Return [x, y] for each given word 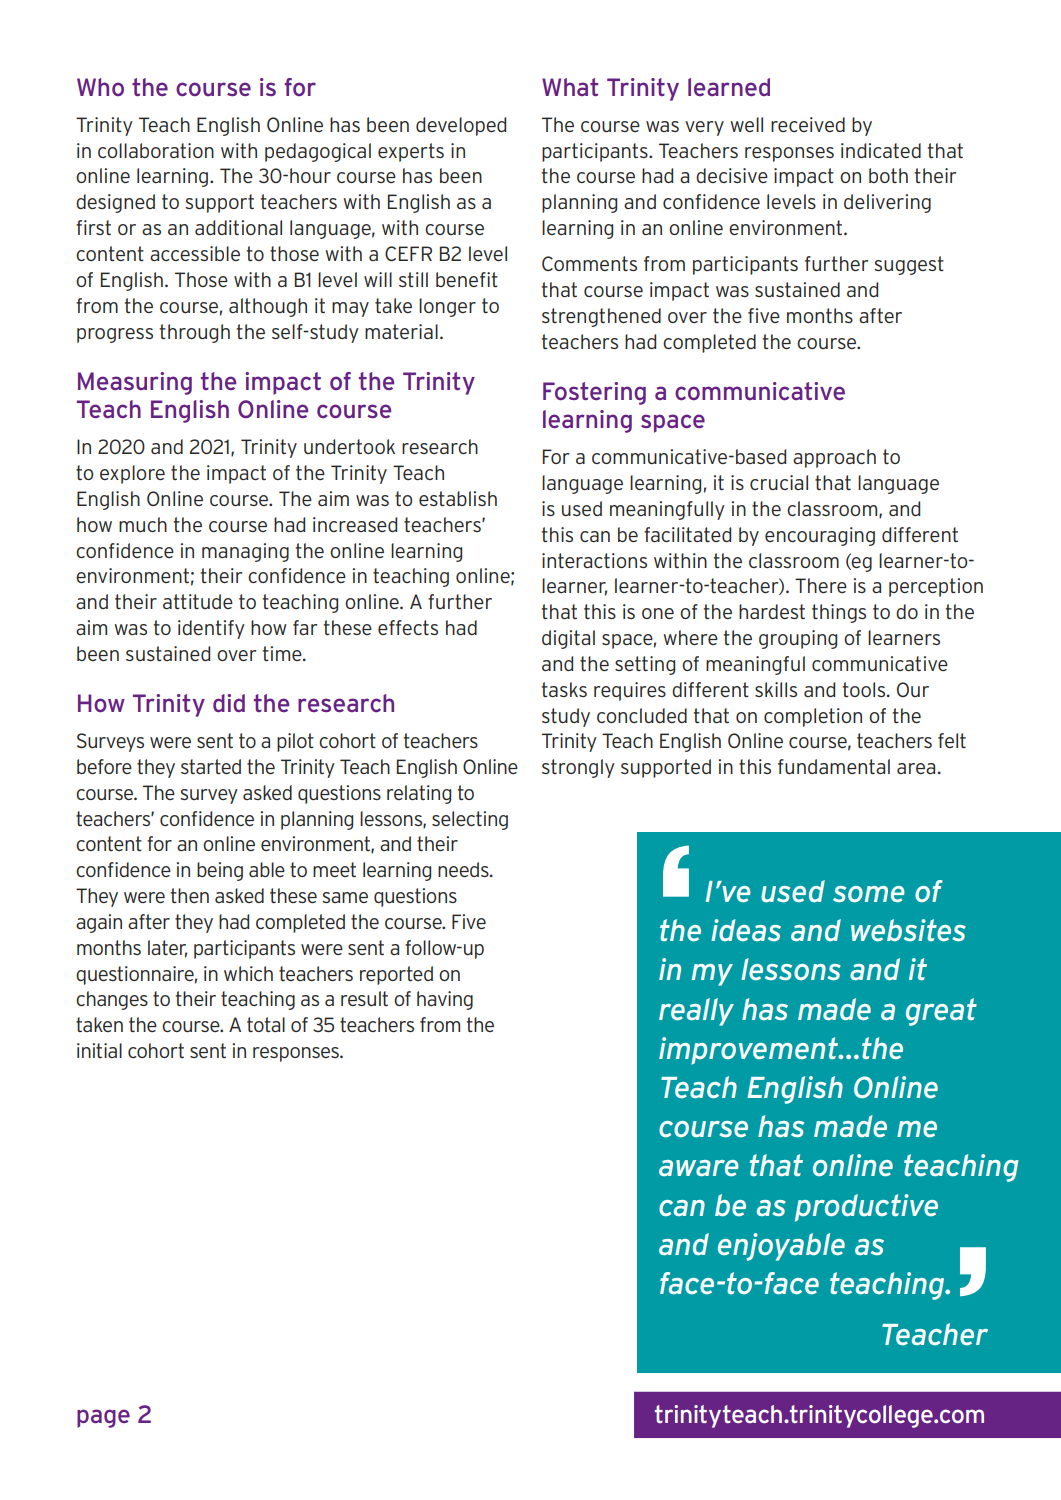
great [941, 1012]
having [445, 1000]
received [808, 124]
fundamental [834, 766]
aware [699, 1168]
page [103, 1418]
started [211, 766]
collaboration [156, 150]
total [266, 1024]
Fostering [594, 393]
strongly [578, 768]
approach [834, 458]
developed [461, 126]
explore [132, 474]
